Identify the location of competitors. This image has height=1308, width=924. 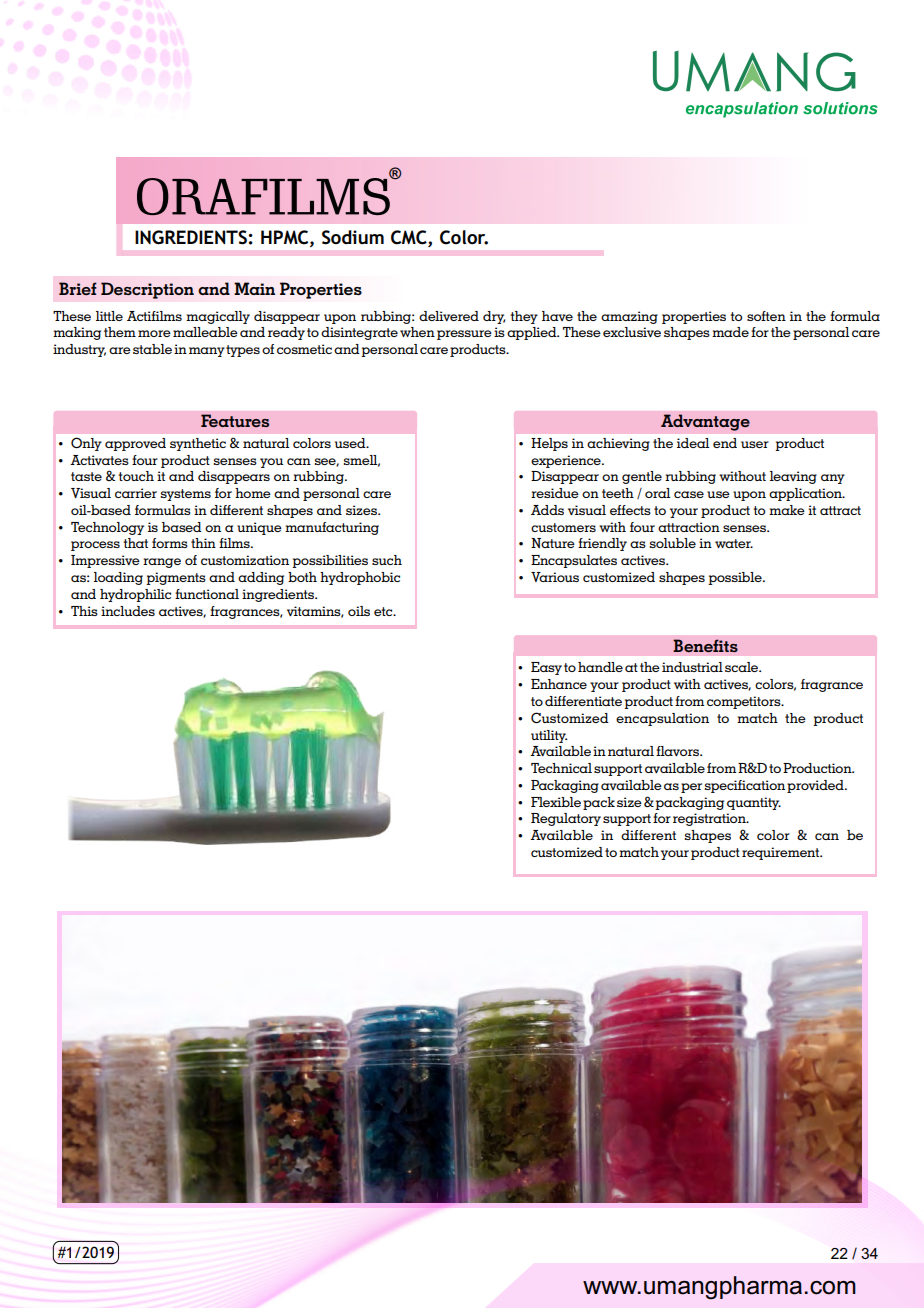
(745, 702).
